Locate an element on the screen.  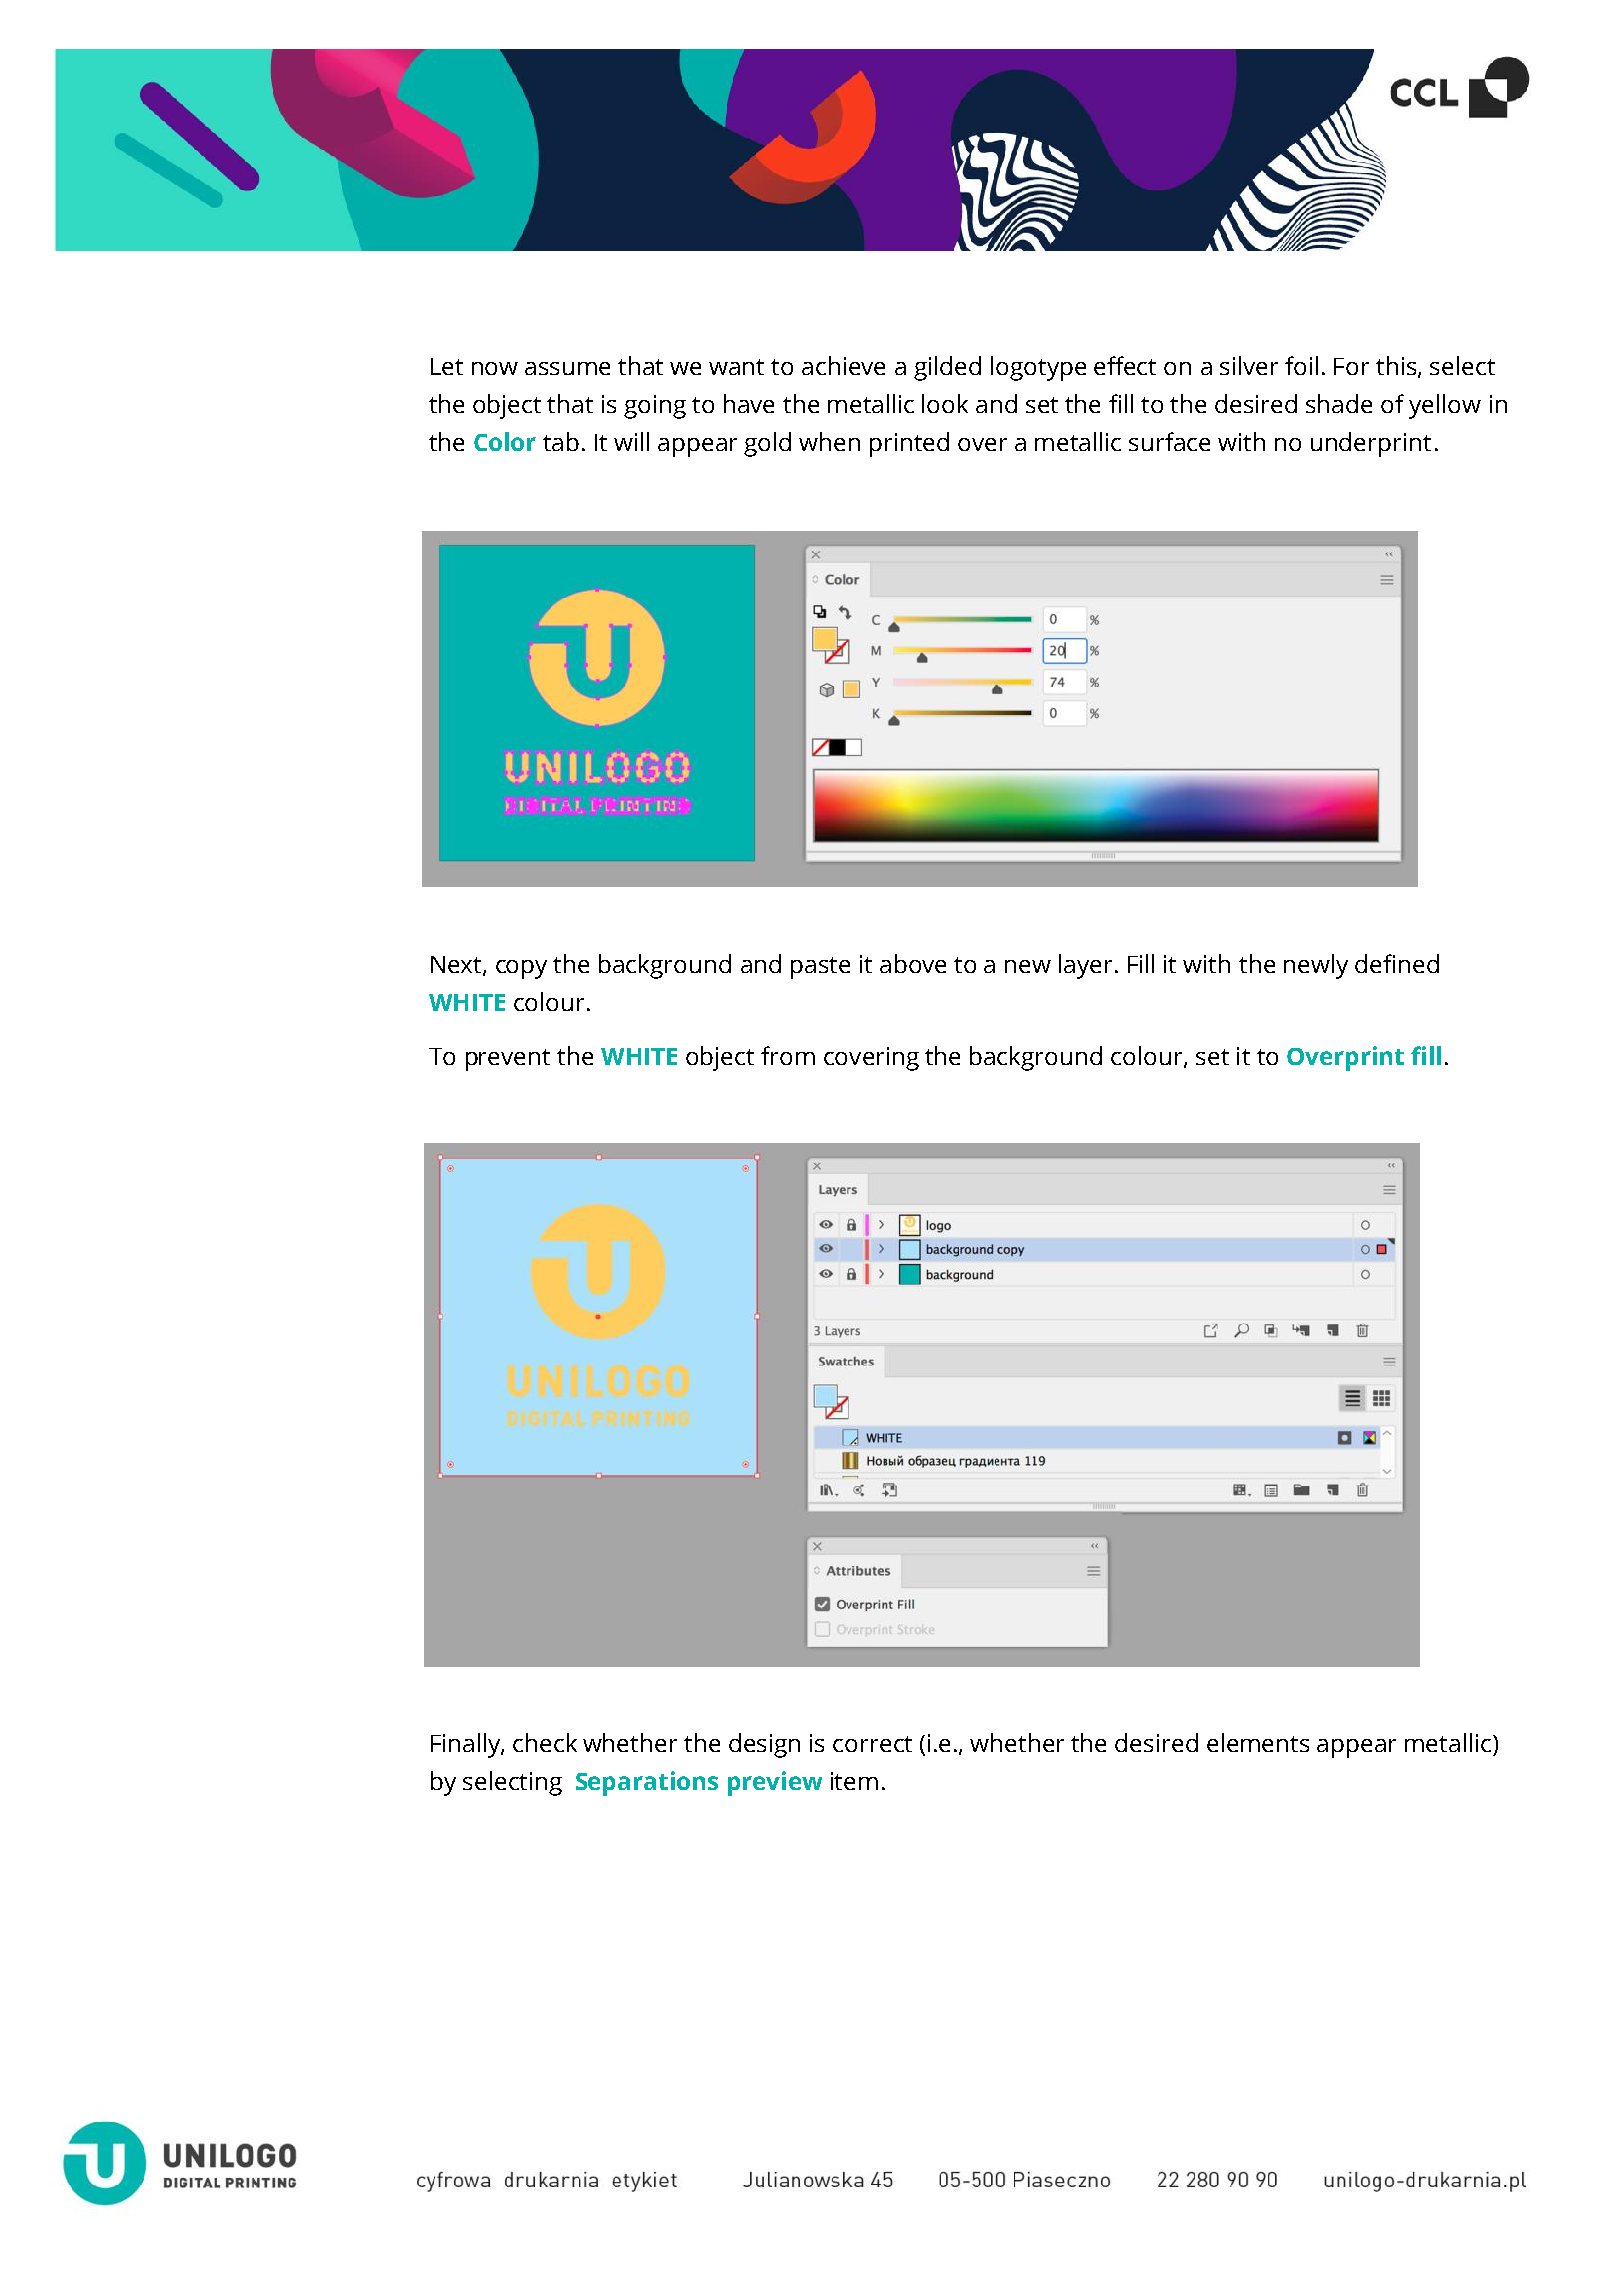
above is located at coordinates (913, 963).
